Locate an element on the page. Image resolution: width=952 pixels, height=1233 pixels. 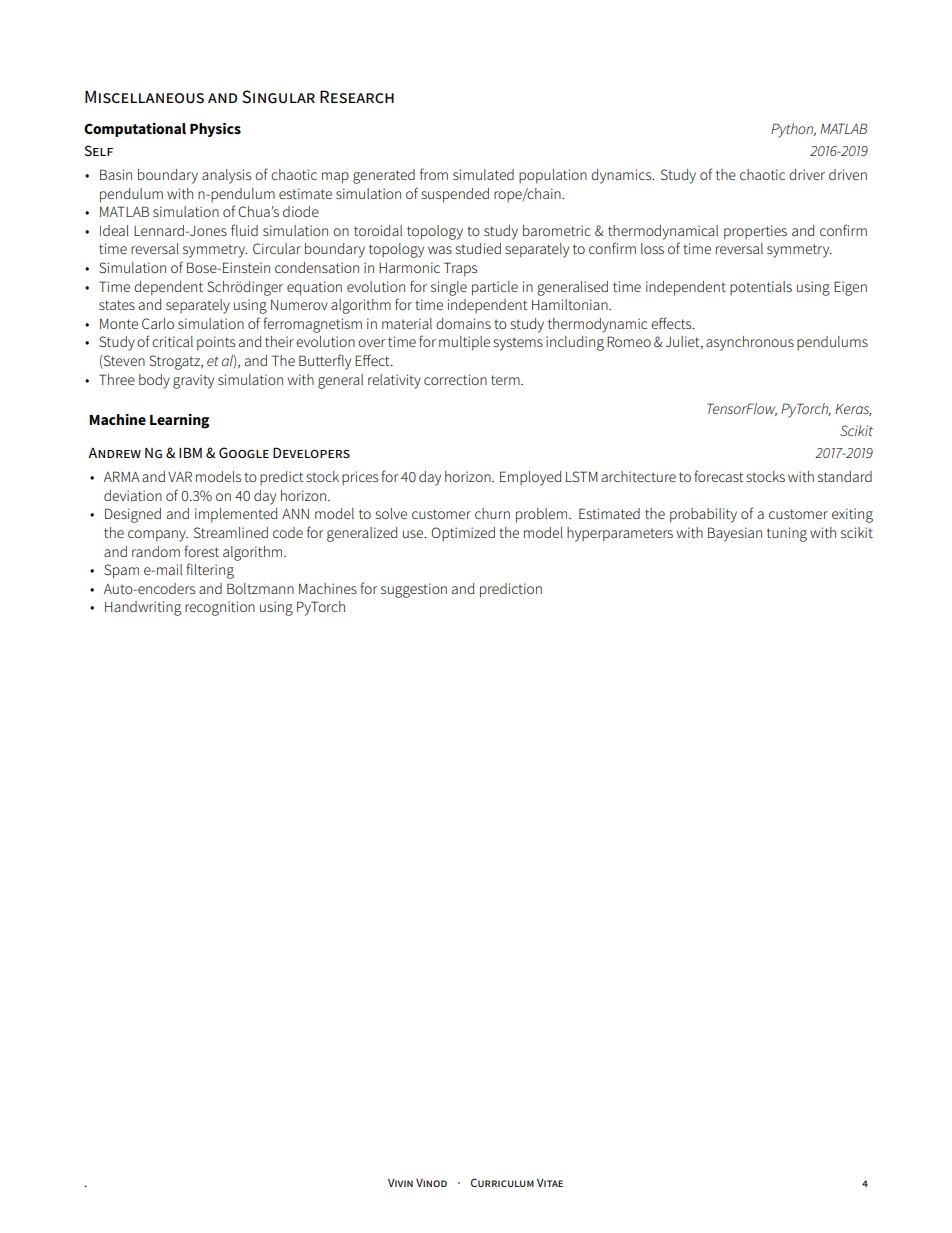
Employed is located at coordinates (530, 478).
